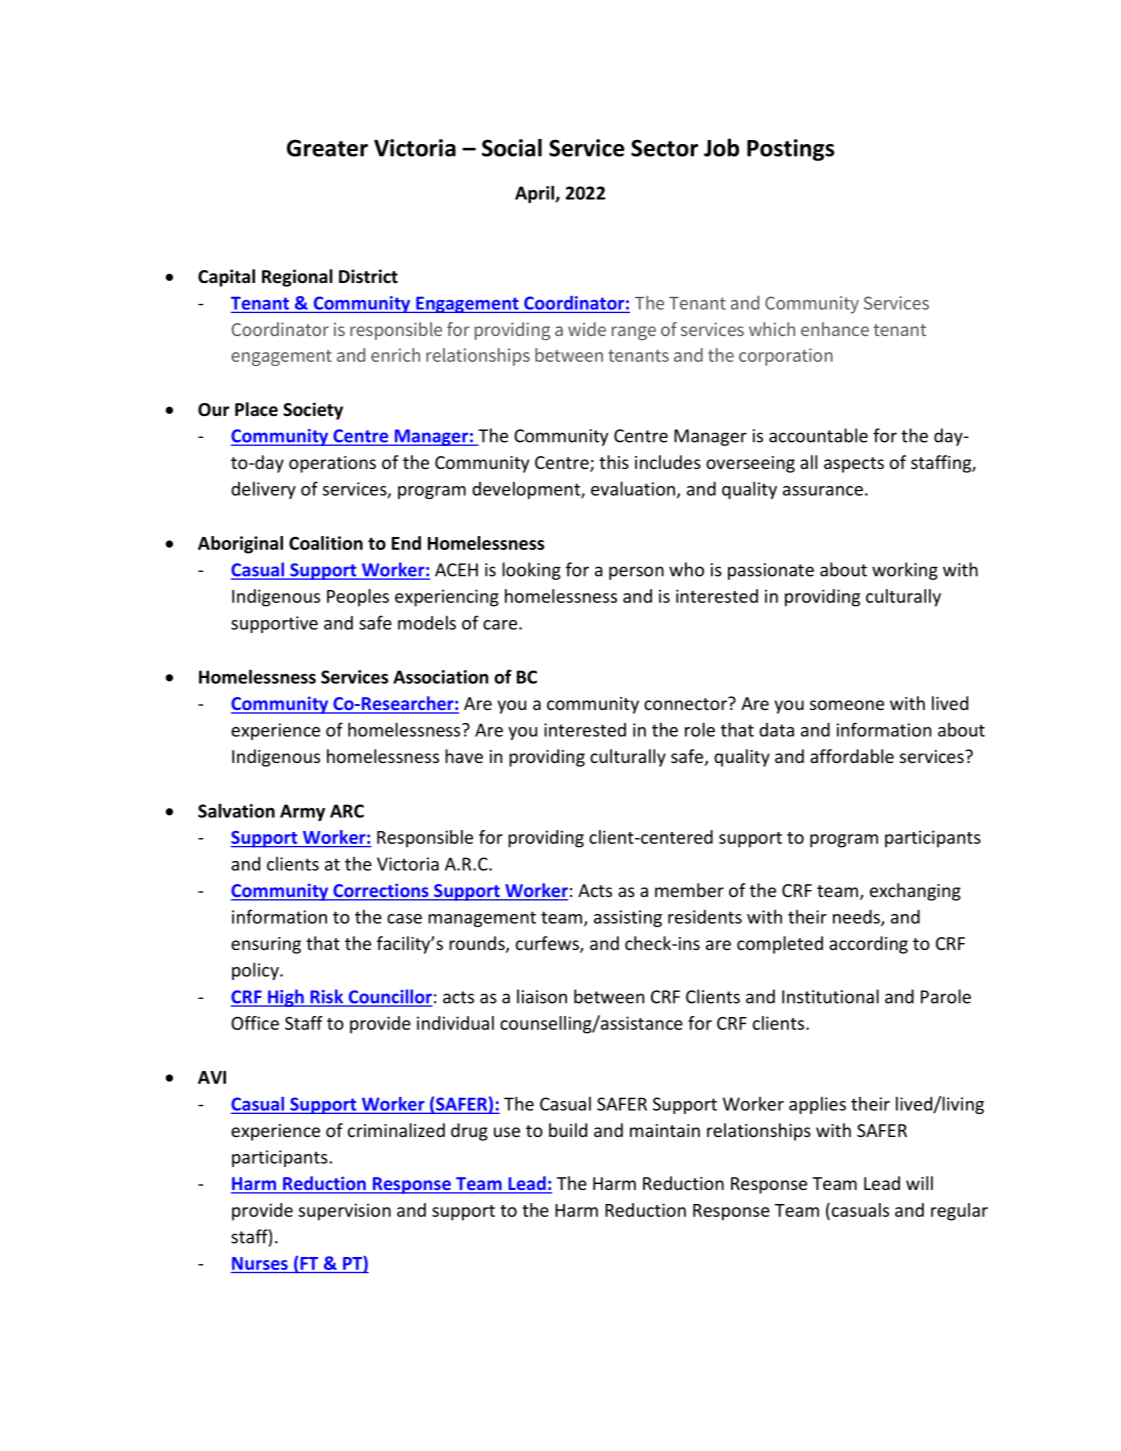 This document has width=1121, height=1451. What do you see at coordinates (614, 462) in the document?
I see `this` at bounding box center [614, 462].
